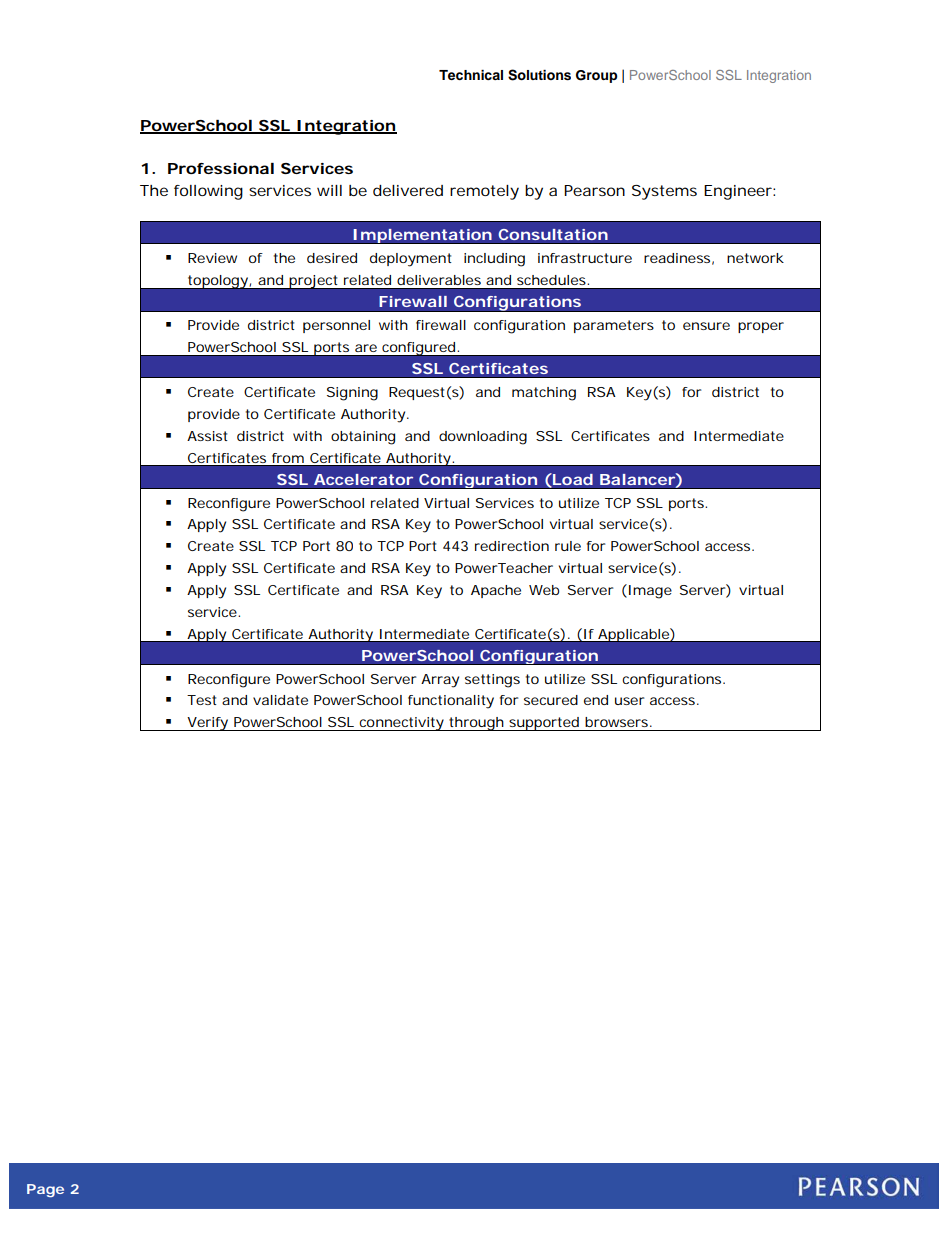 This screenshot has height=1233, width=952. What do you see at coordinates (207, 436) in the screenshot?
I see `Assist` at bounding box center [207, 436].
